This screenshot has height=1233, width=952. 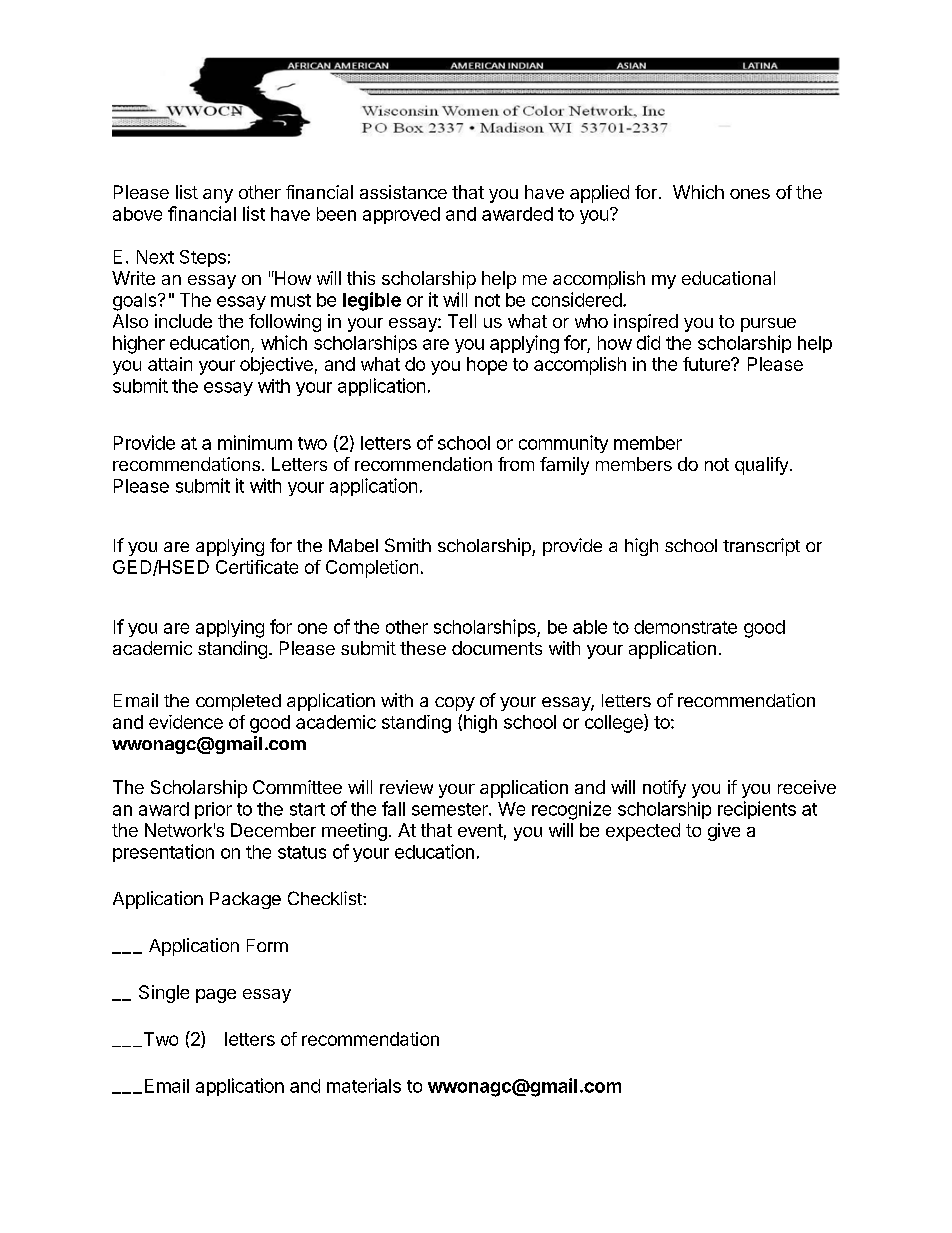 What do you see at coordinates (216, 996) in the screenshot?
I see `page` at bounding box center [216, 996].
